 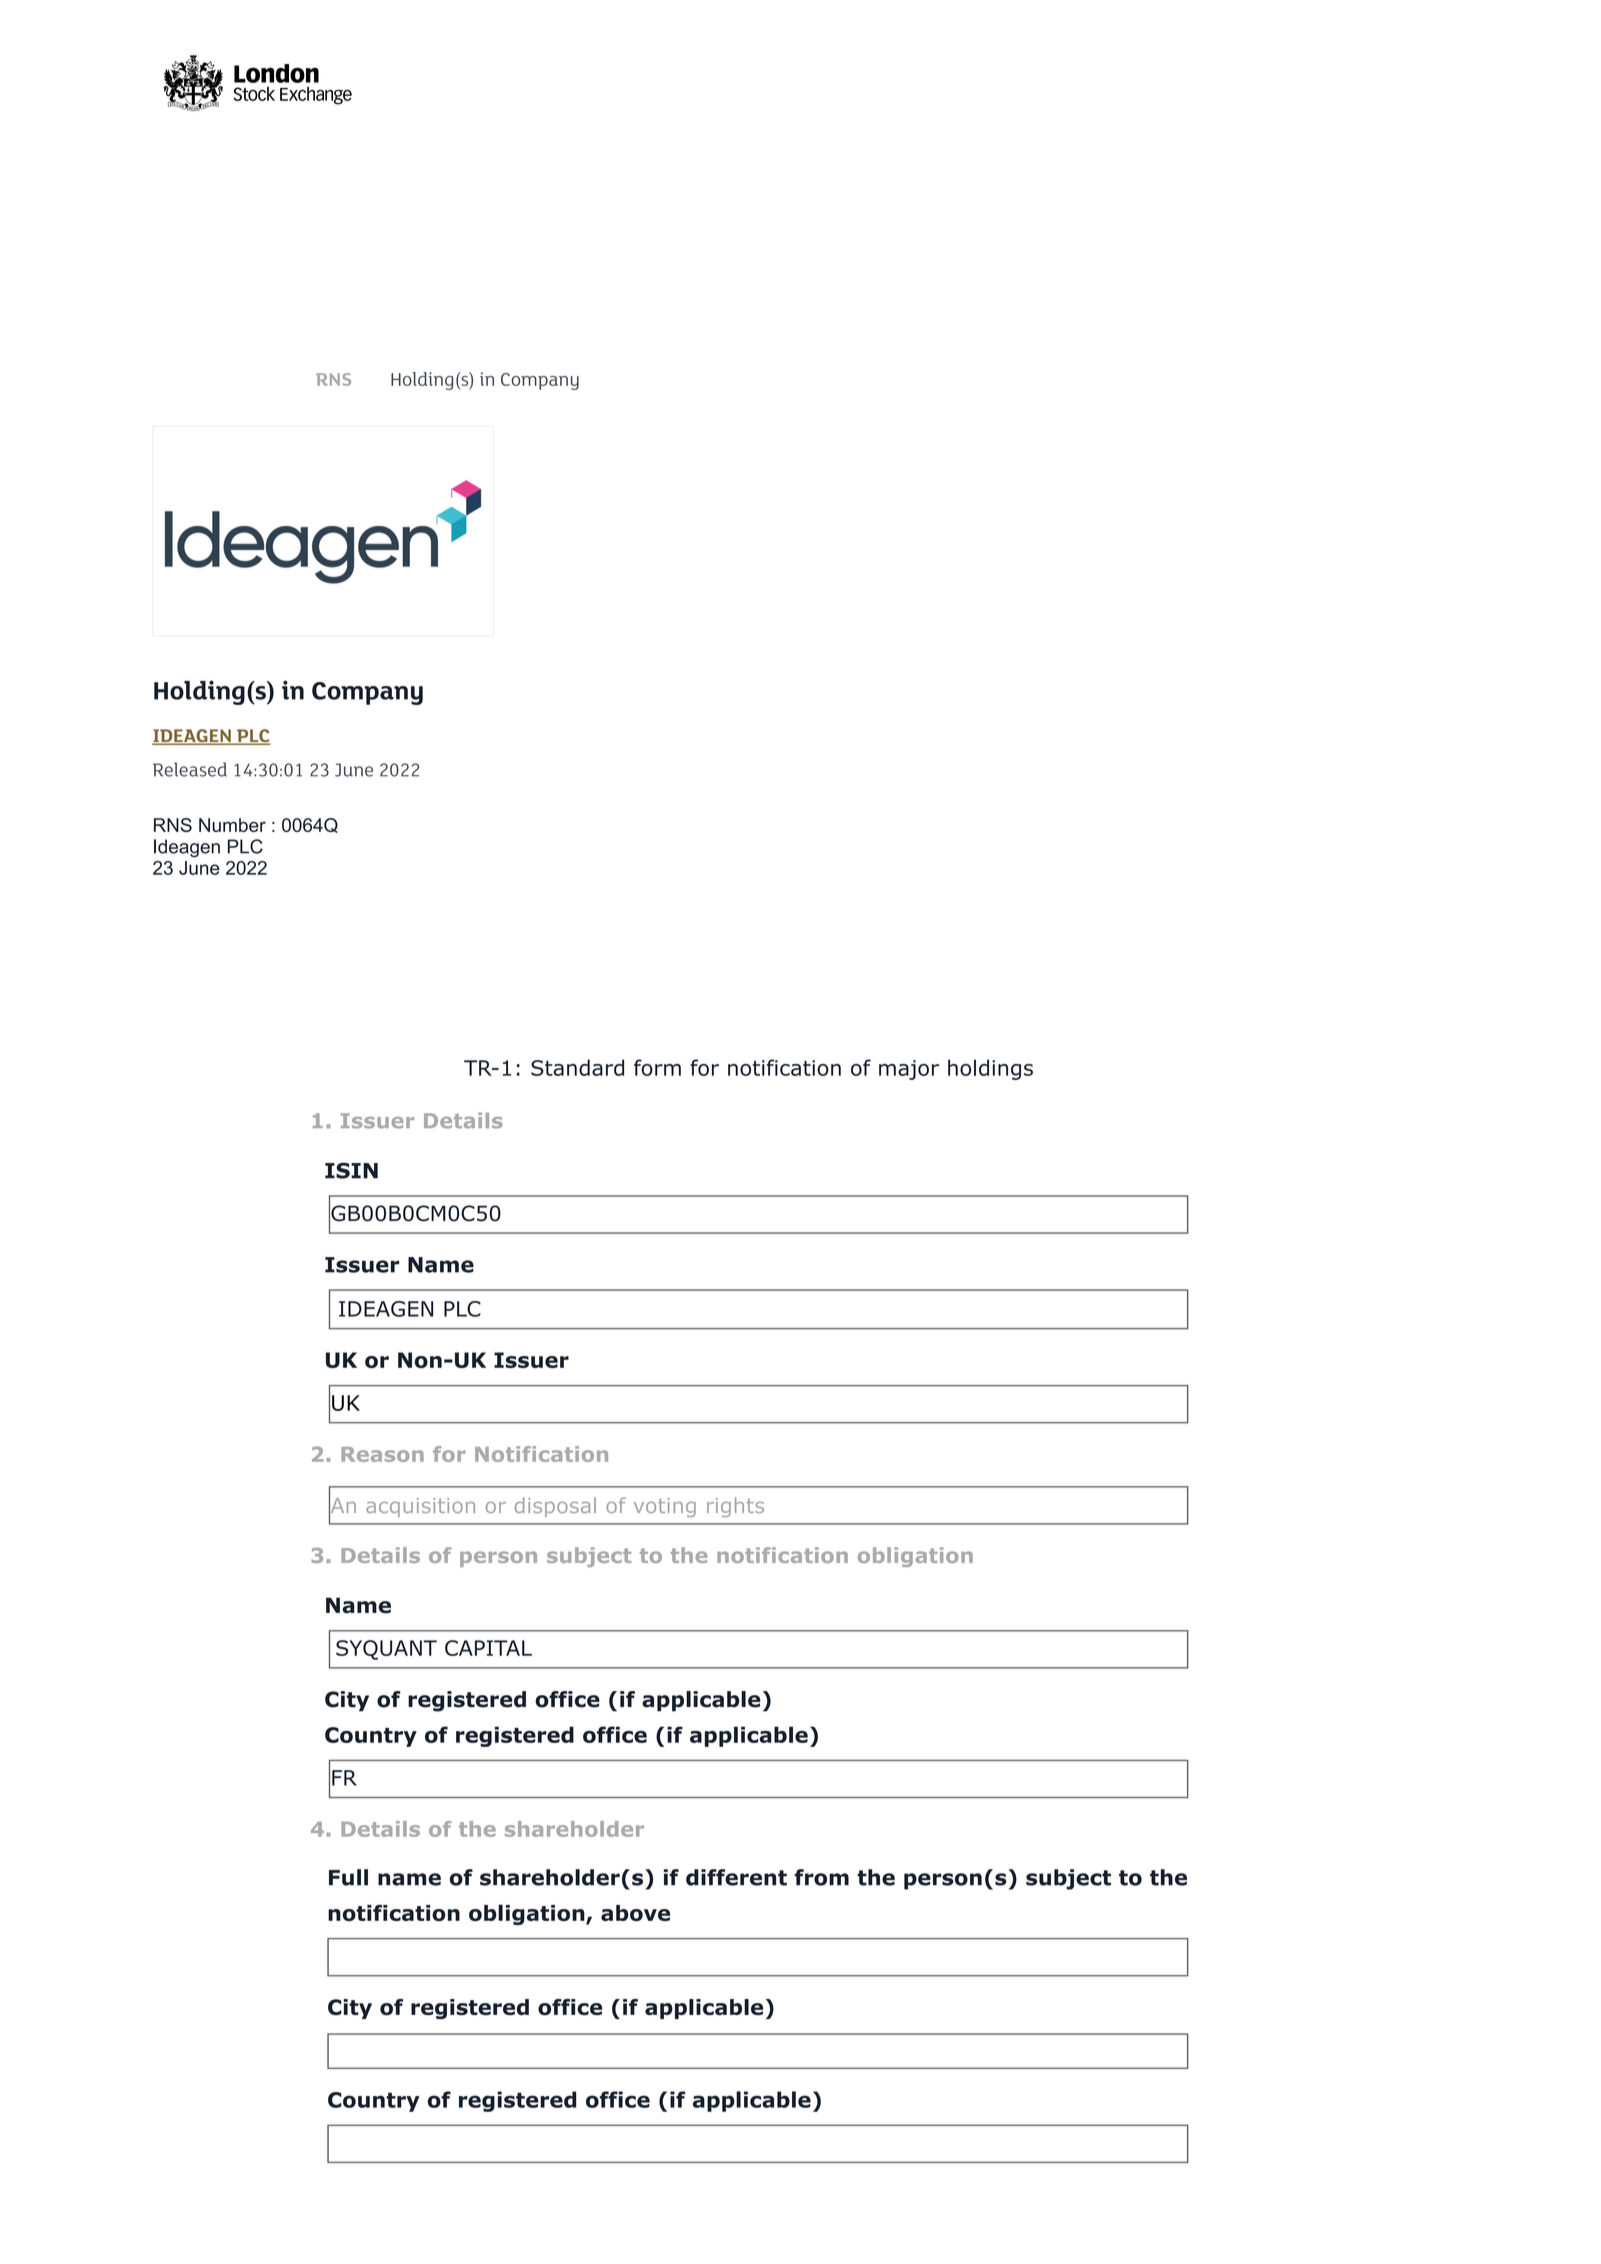 I want to click on major, so click(x=909, y=1070).
